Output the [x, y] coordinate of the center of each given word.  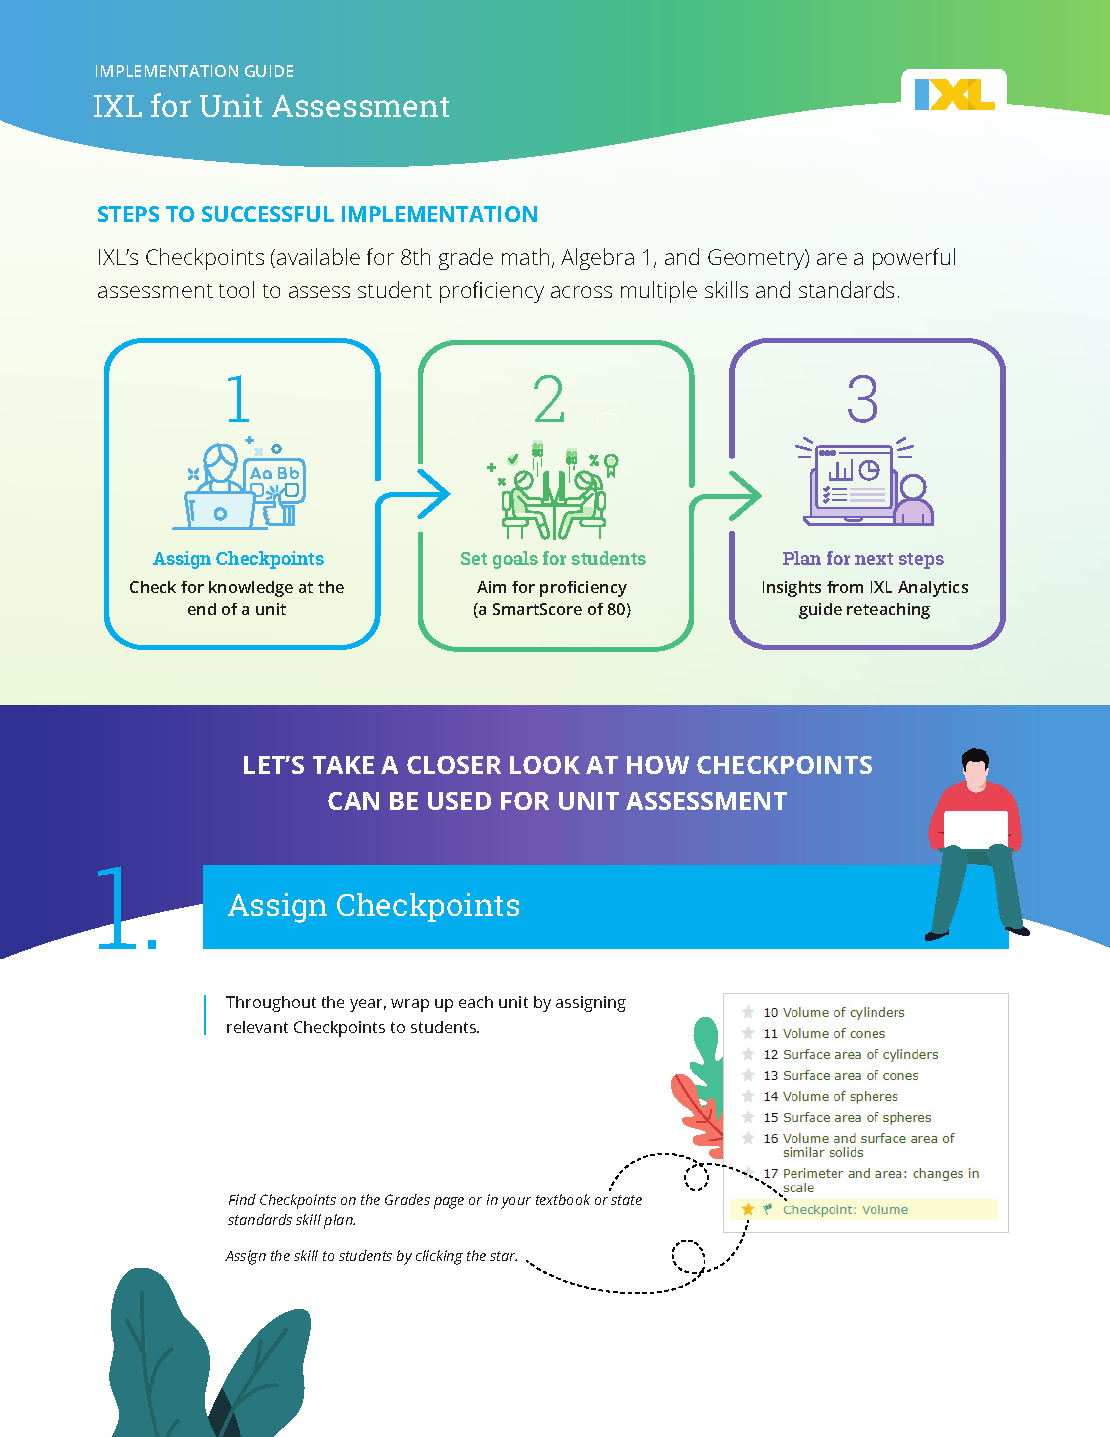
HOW [658, 765]
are [832, 259]
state [626, 1200]
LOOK [545, 765]
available [318, 256]
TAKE [343, 765]
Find [242, 1199]
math [525, 256]
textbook [563, 1199]
